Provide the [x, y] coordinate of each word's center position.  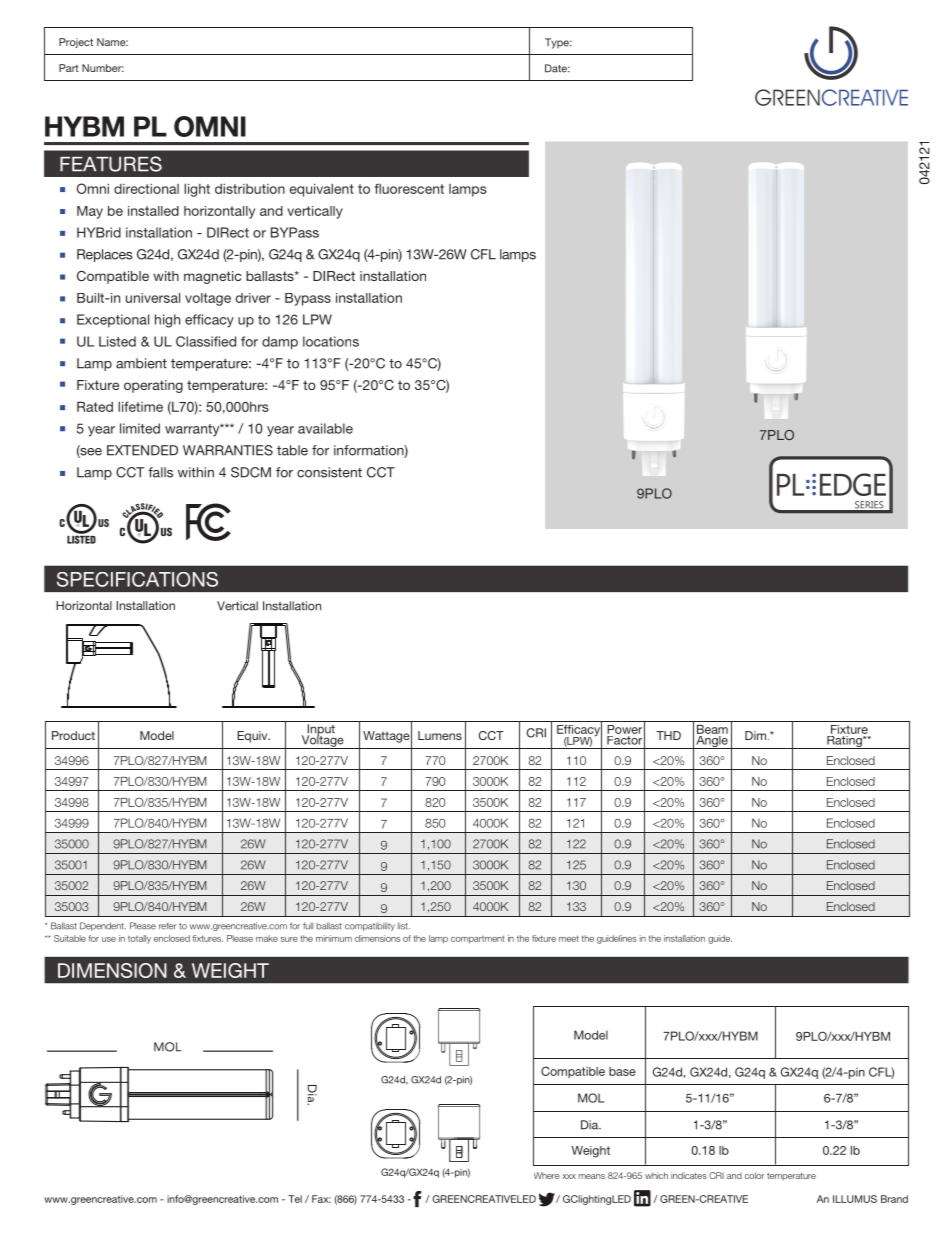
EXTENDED [142, 450]
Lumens [440, 735]
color [755, 1175]
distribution [250, 188]
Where [547, 1175]
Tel [295, 1199]
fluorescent [409, 188]
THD [668, 735]
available [325, 428]
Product [73, 735]
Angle [712, 741]
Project [76, 43]
